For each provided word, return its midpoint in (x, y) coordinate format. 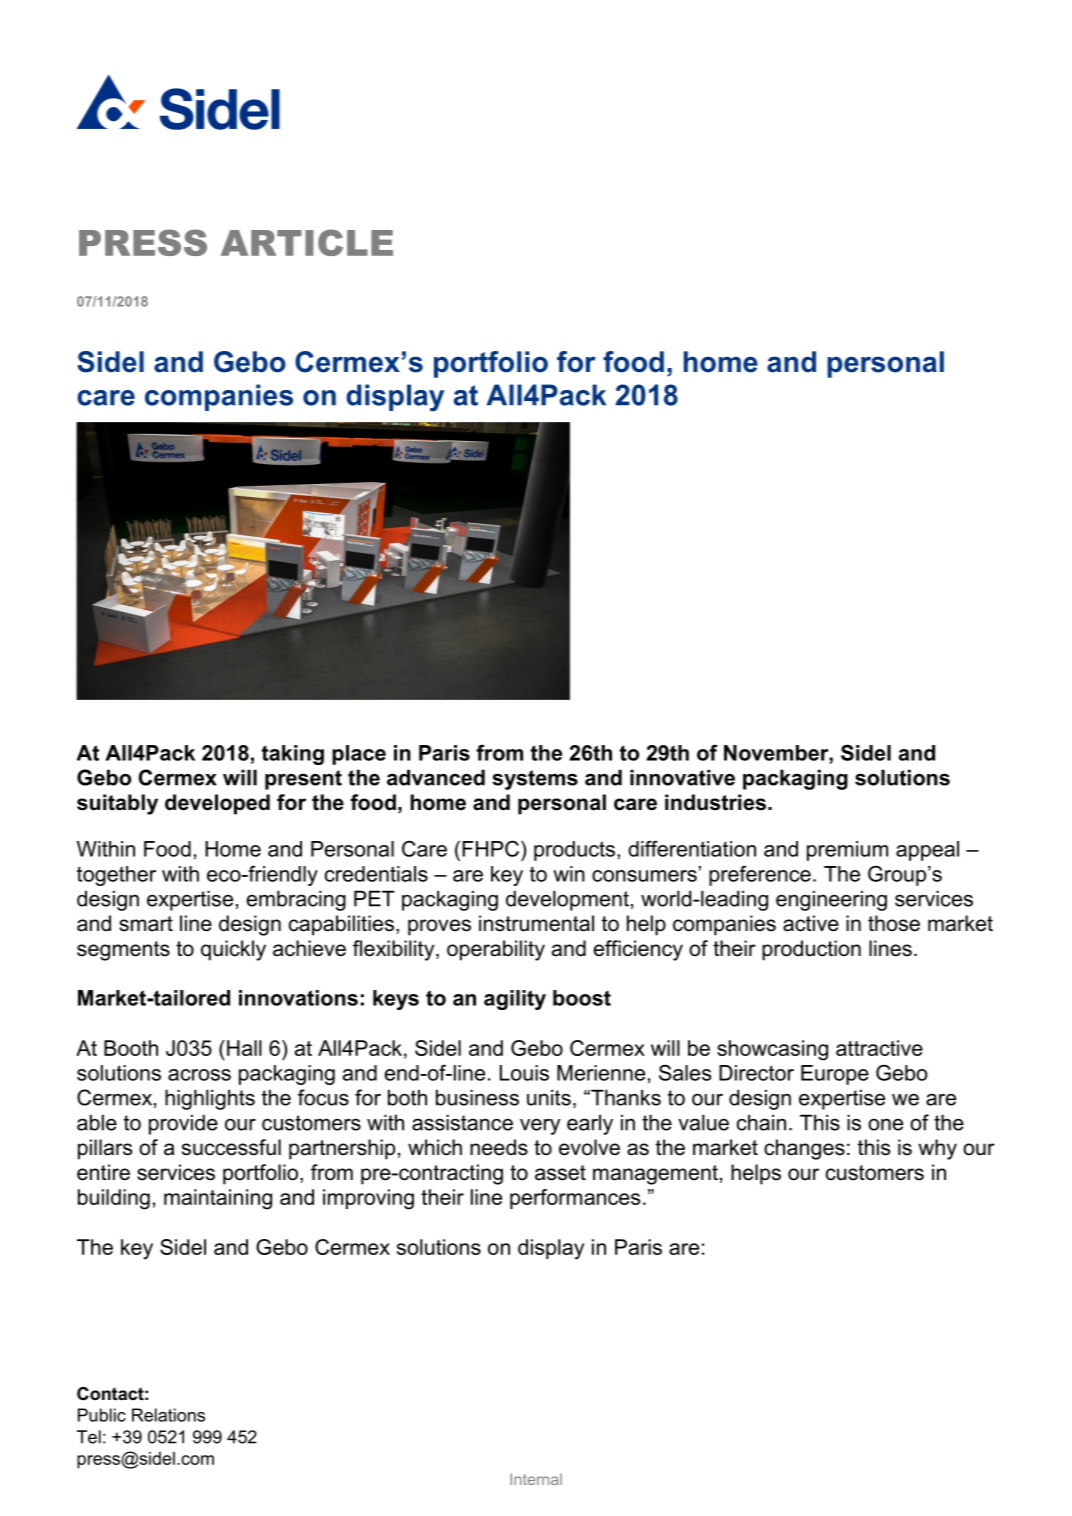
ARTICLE (307, 242)
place (359, 755)
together (116, 876)
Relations (168, 1415)
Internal (536, 1479)
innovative (682, 777)
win (569, 874)
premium (847, 851)
